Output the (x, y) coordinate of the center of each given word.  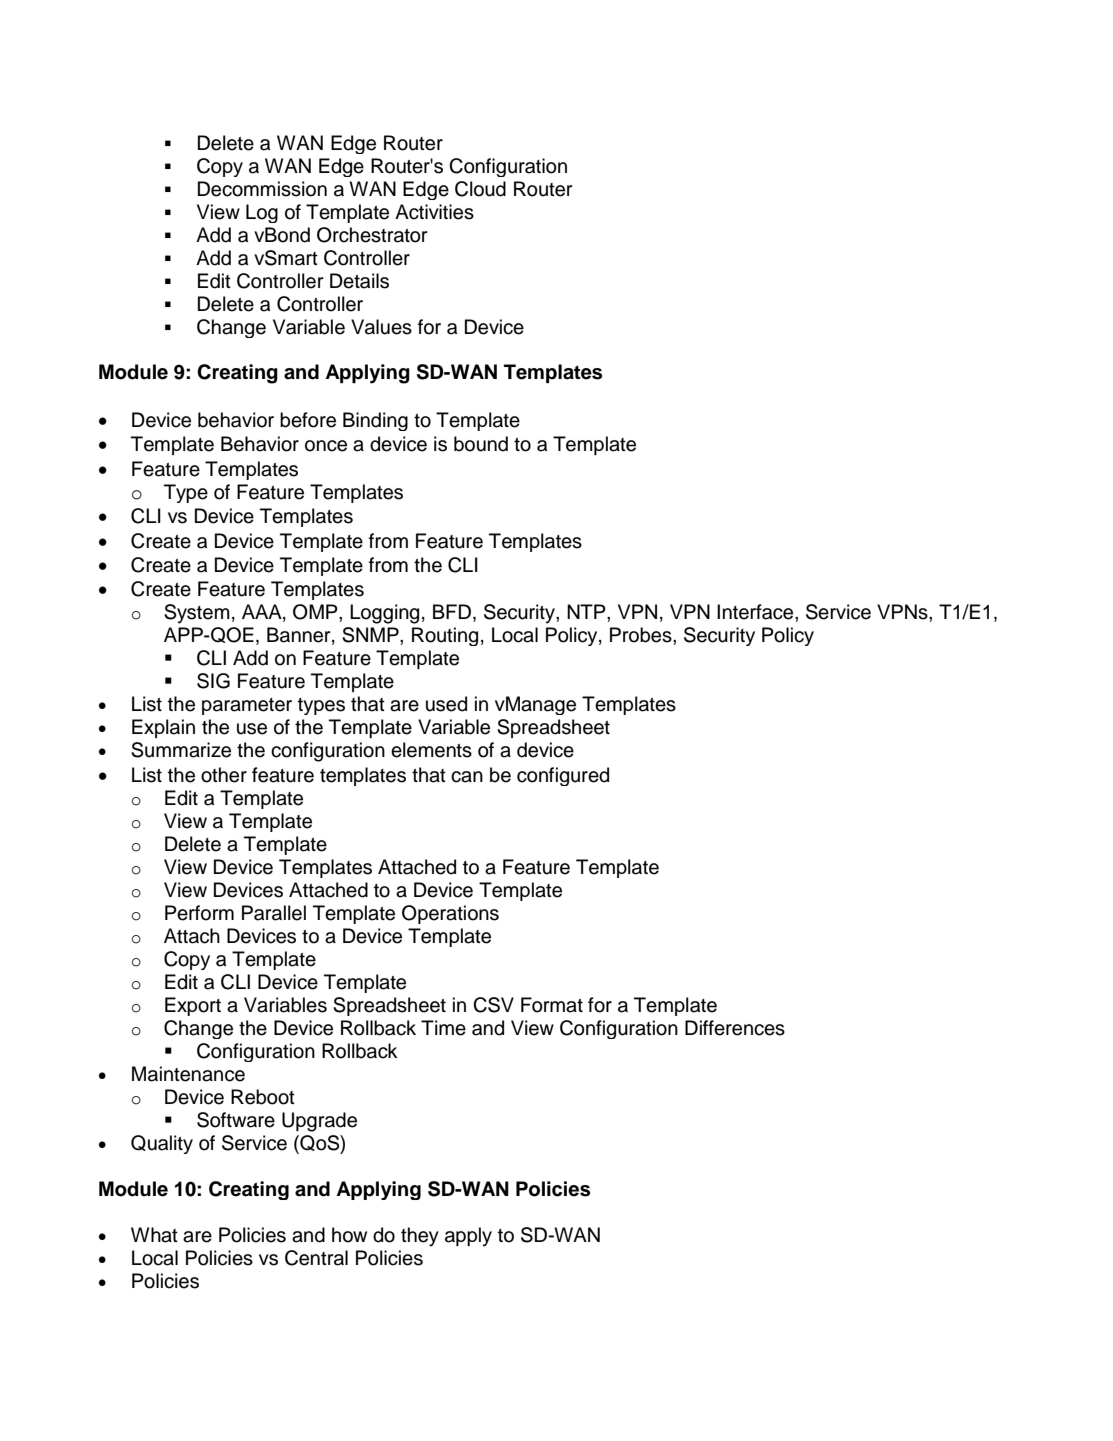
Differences (735, 1028)
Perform (199, 913)
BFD (452, 611)
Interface (756, 612)
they (420, 1237)
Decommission (262, 189)
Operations (450, 914)
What (154, 1235)
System (197, 614)
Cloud (480, 189)
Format (552, 1005)
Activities (434, 212)
